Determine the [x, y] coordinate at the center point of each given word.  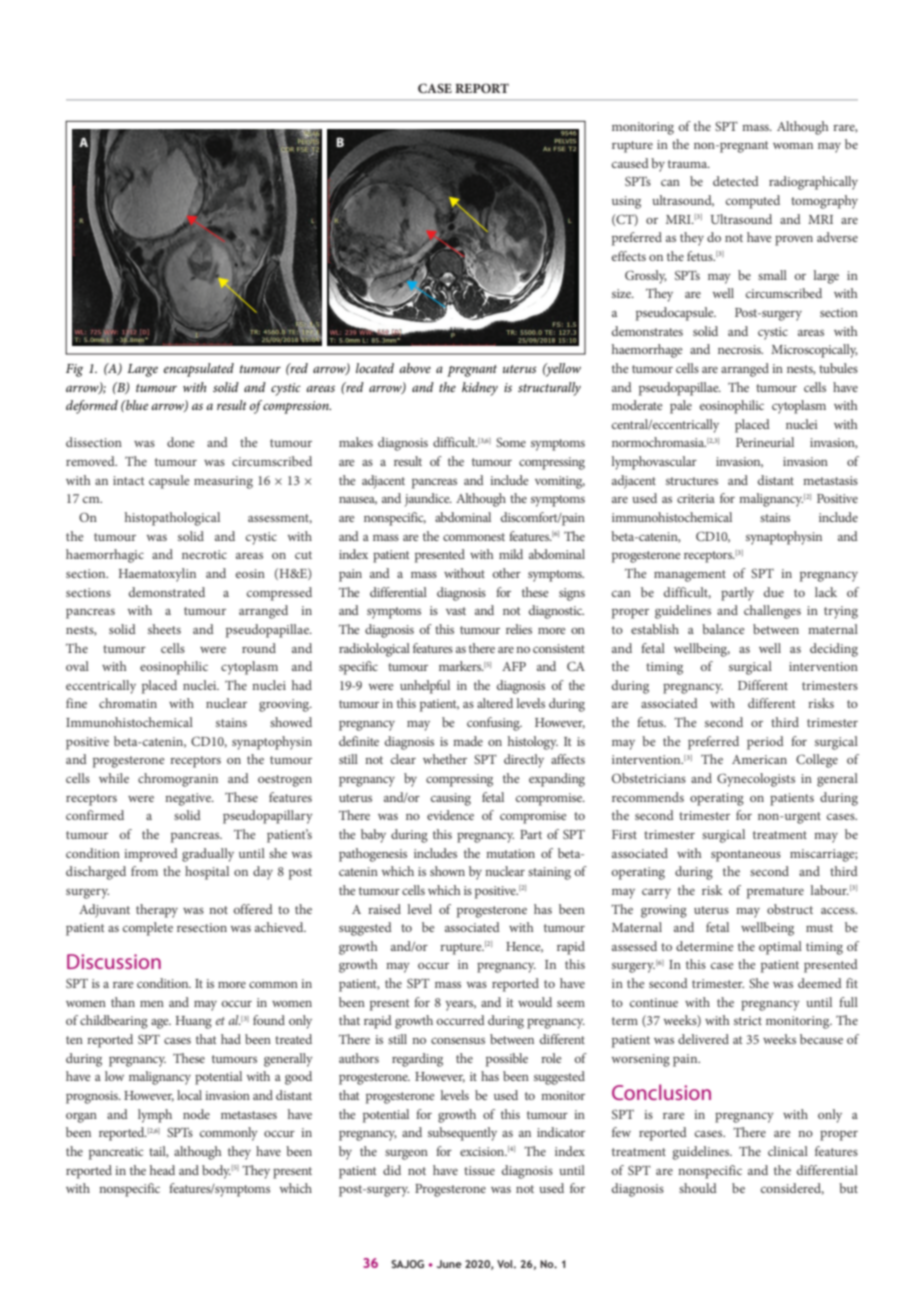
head [162, 1170]
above [415, 368]
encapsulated [199, 370]
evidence [450, 815]
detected [736, 181]
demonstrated [167, 592]
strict [748, 1020]
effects [629, 256]
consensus [458, 1040]
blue [136, 405]
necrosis [740, 349]
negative [189, 799]
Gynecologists [756, 780]
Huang [194, 1022]
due [774, 592]
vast [456, 611]
